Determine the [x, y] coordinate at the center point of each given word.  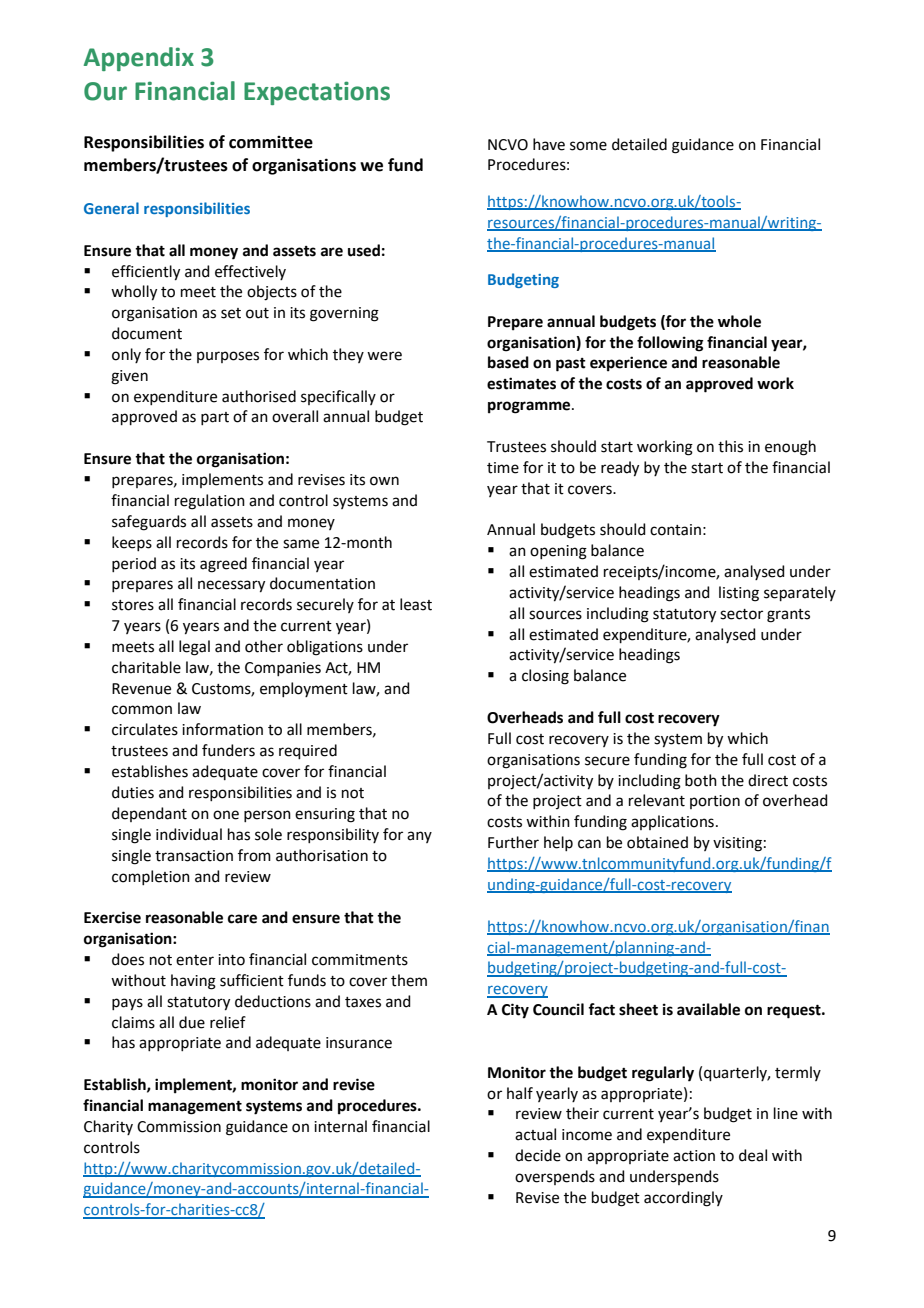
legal [194, 648]
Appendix [139, 59]
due [192, 1022]
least [416, 604]
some [588, 146]
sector [741, 614]
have [549, 144]
